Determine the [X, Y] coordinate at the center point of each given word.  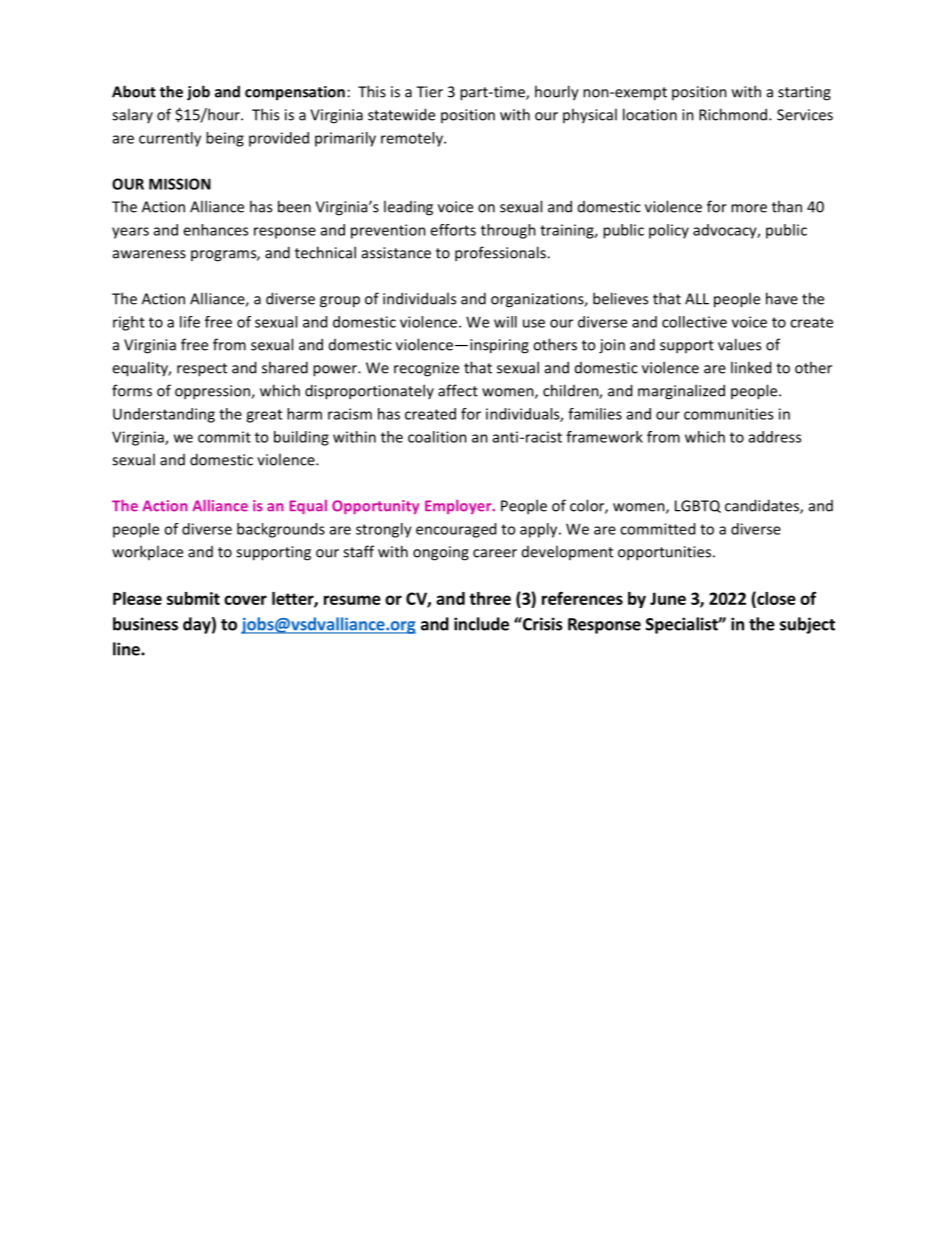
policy [669, 231]
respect [202, 370]
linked [751, 367]
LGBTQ [698, 506]
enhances [215, 230]
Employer [459, 507]
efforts [453, 230]
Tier [429, 92]
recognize [426, 369]
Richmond [734, 114]
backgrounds [281, 530]
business [145, 624]
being [225, 139]
